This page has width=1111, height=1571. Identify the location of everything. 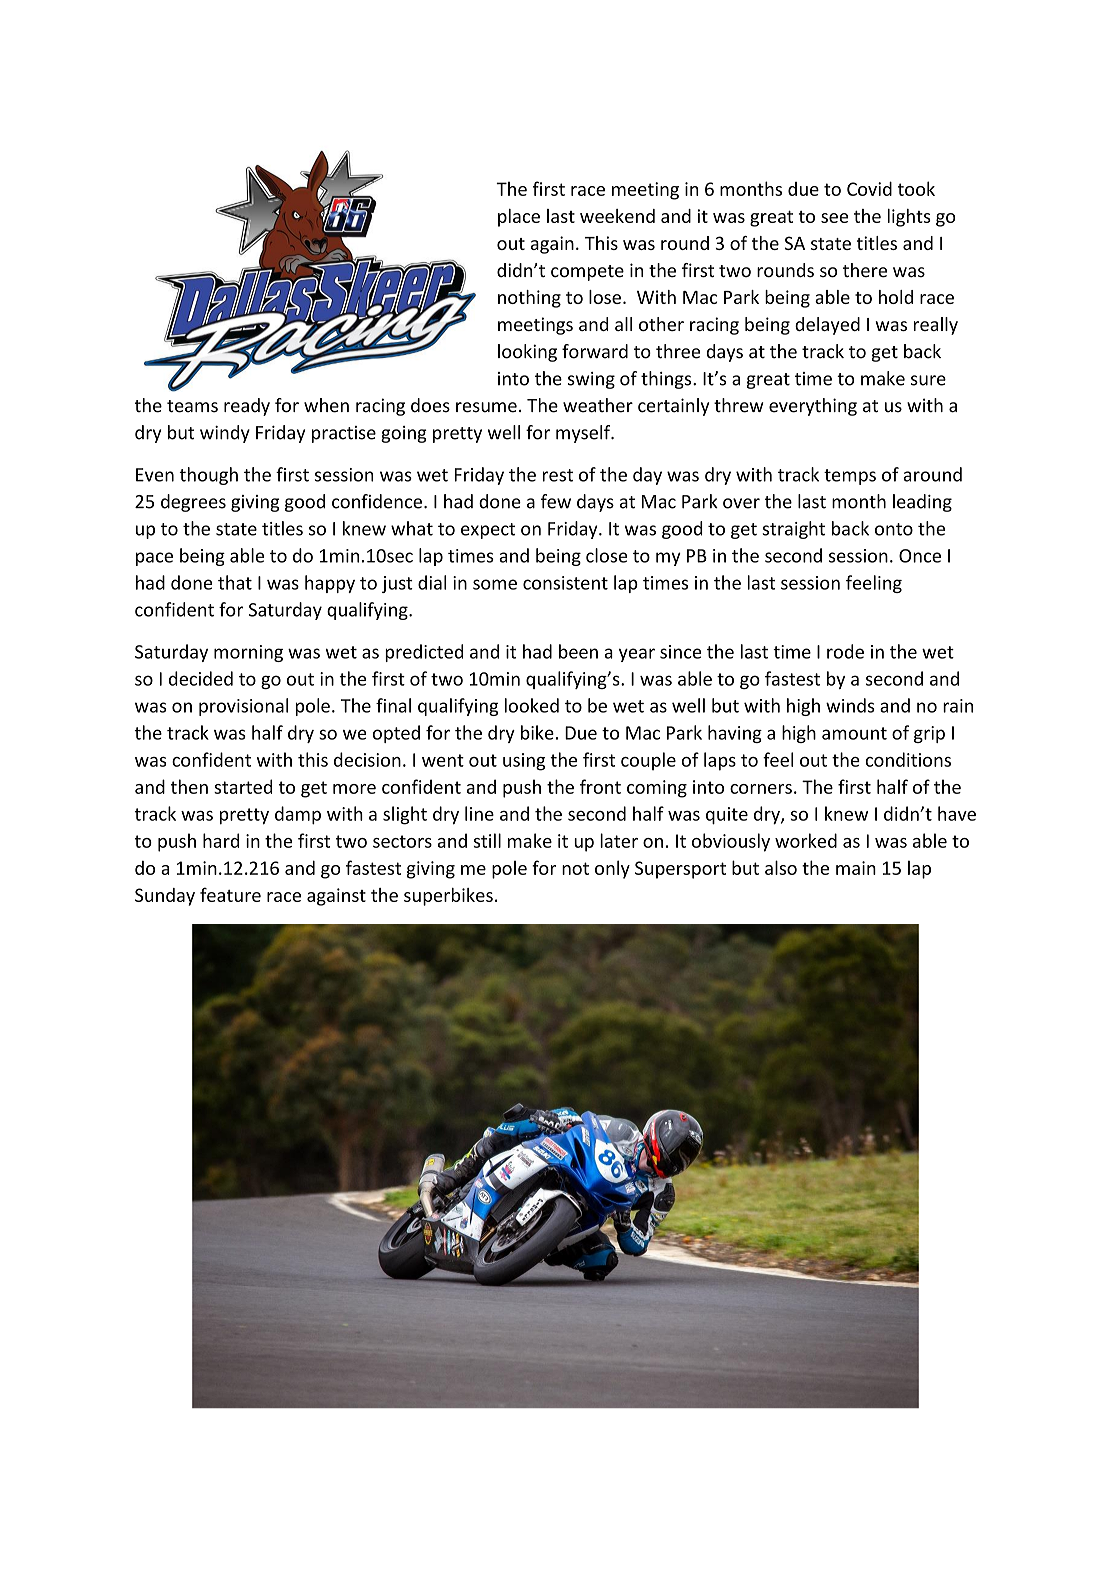
(813, 407).
